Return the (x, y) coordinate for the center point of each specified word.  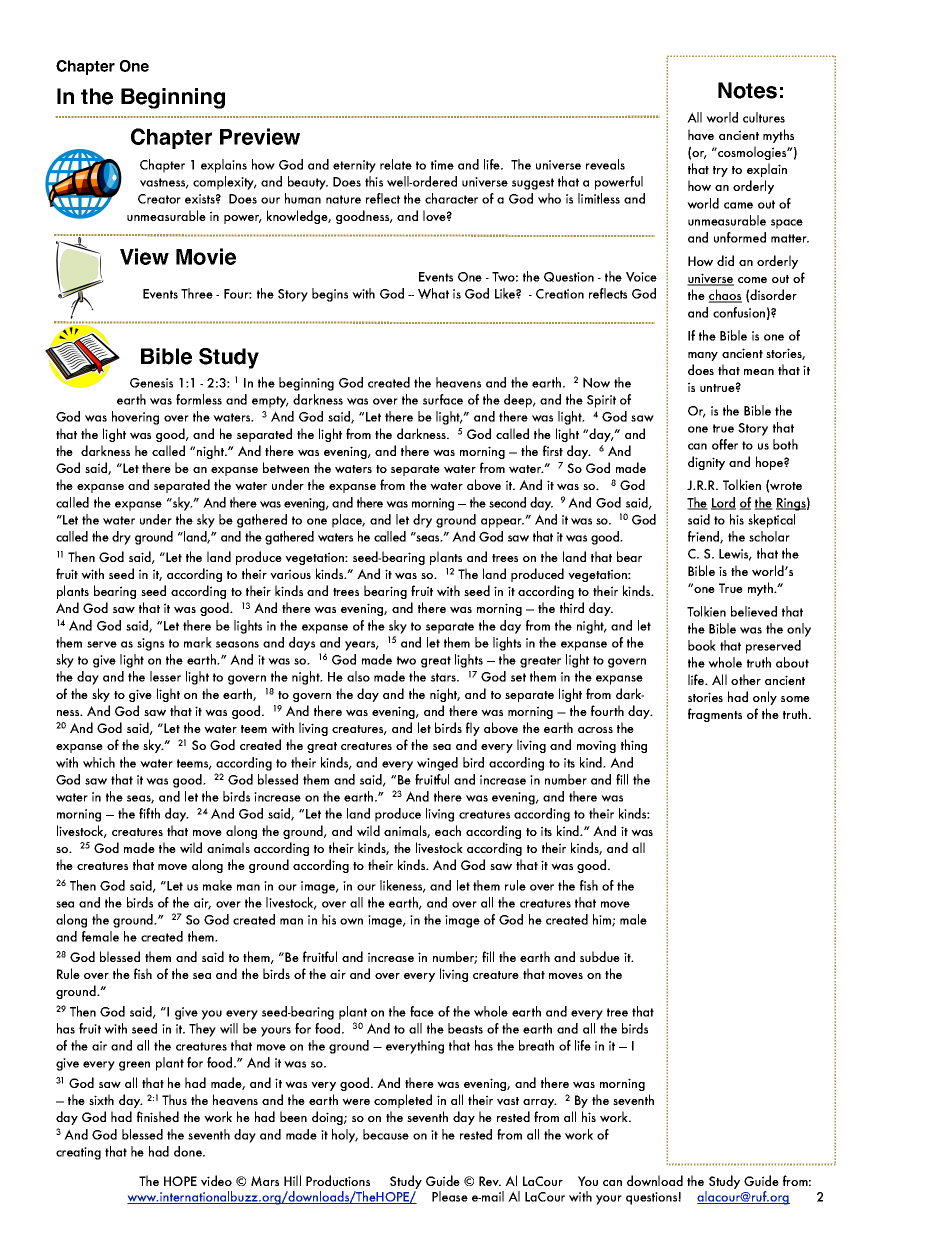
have (701, 134)
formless (199, 399)
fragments (715, 715)
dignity (706, 463)
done (189, 1151)
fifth (149, 813)
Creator (159, 199)
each (448, 830)
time (442, 165)
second (507, 502)
